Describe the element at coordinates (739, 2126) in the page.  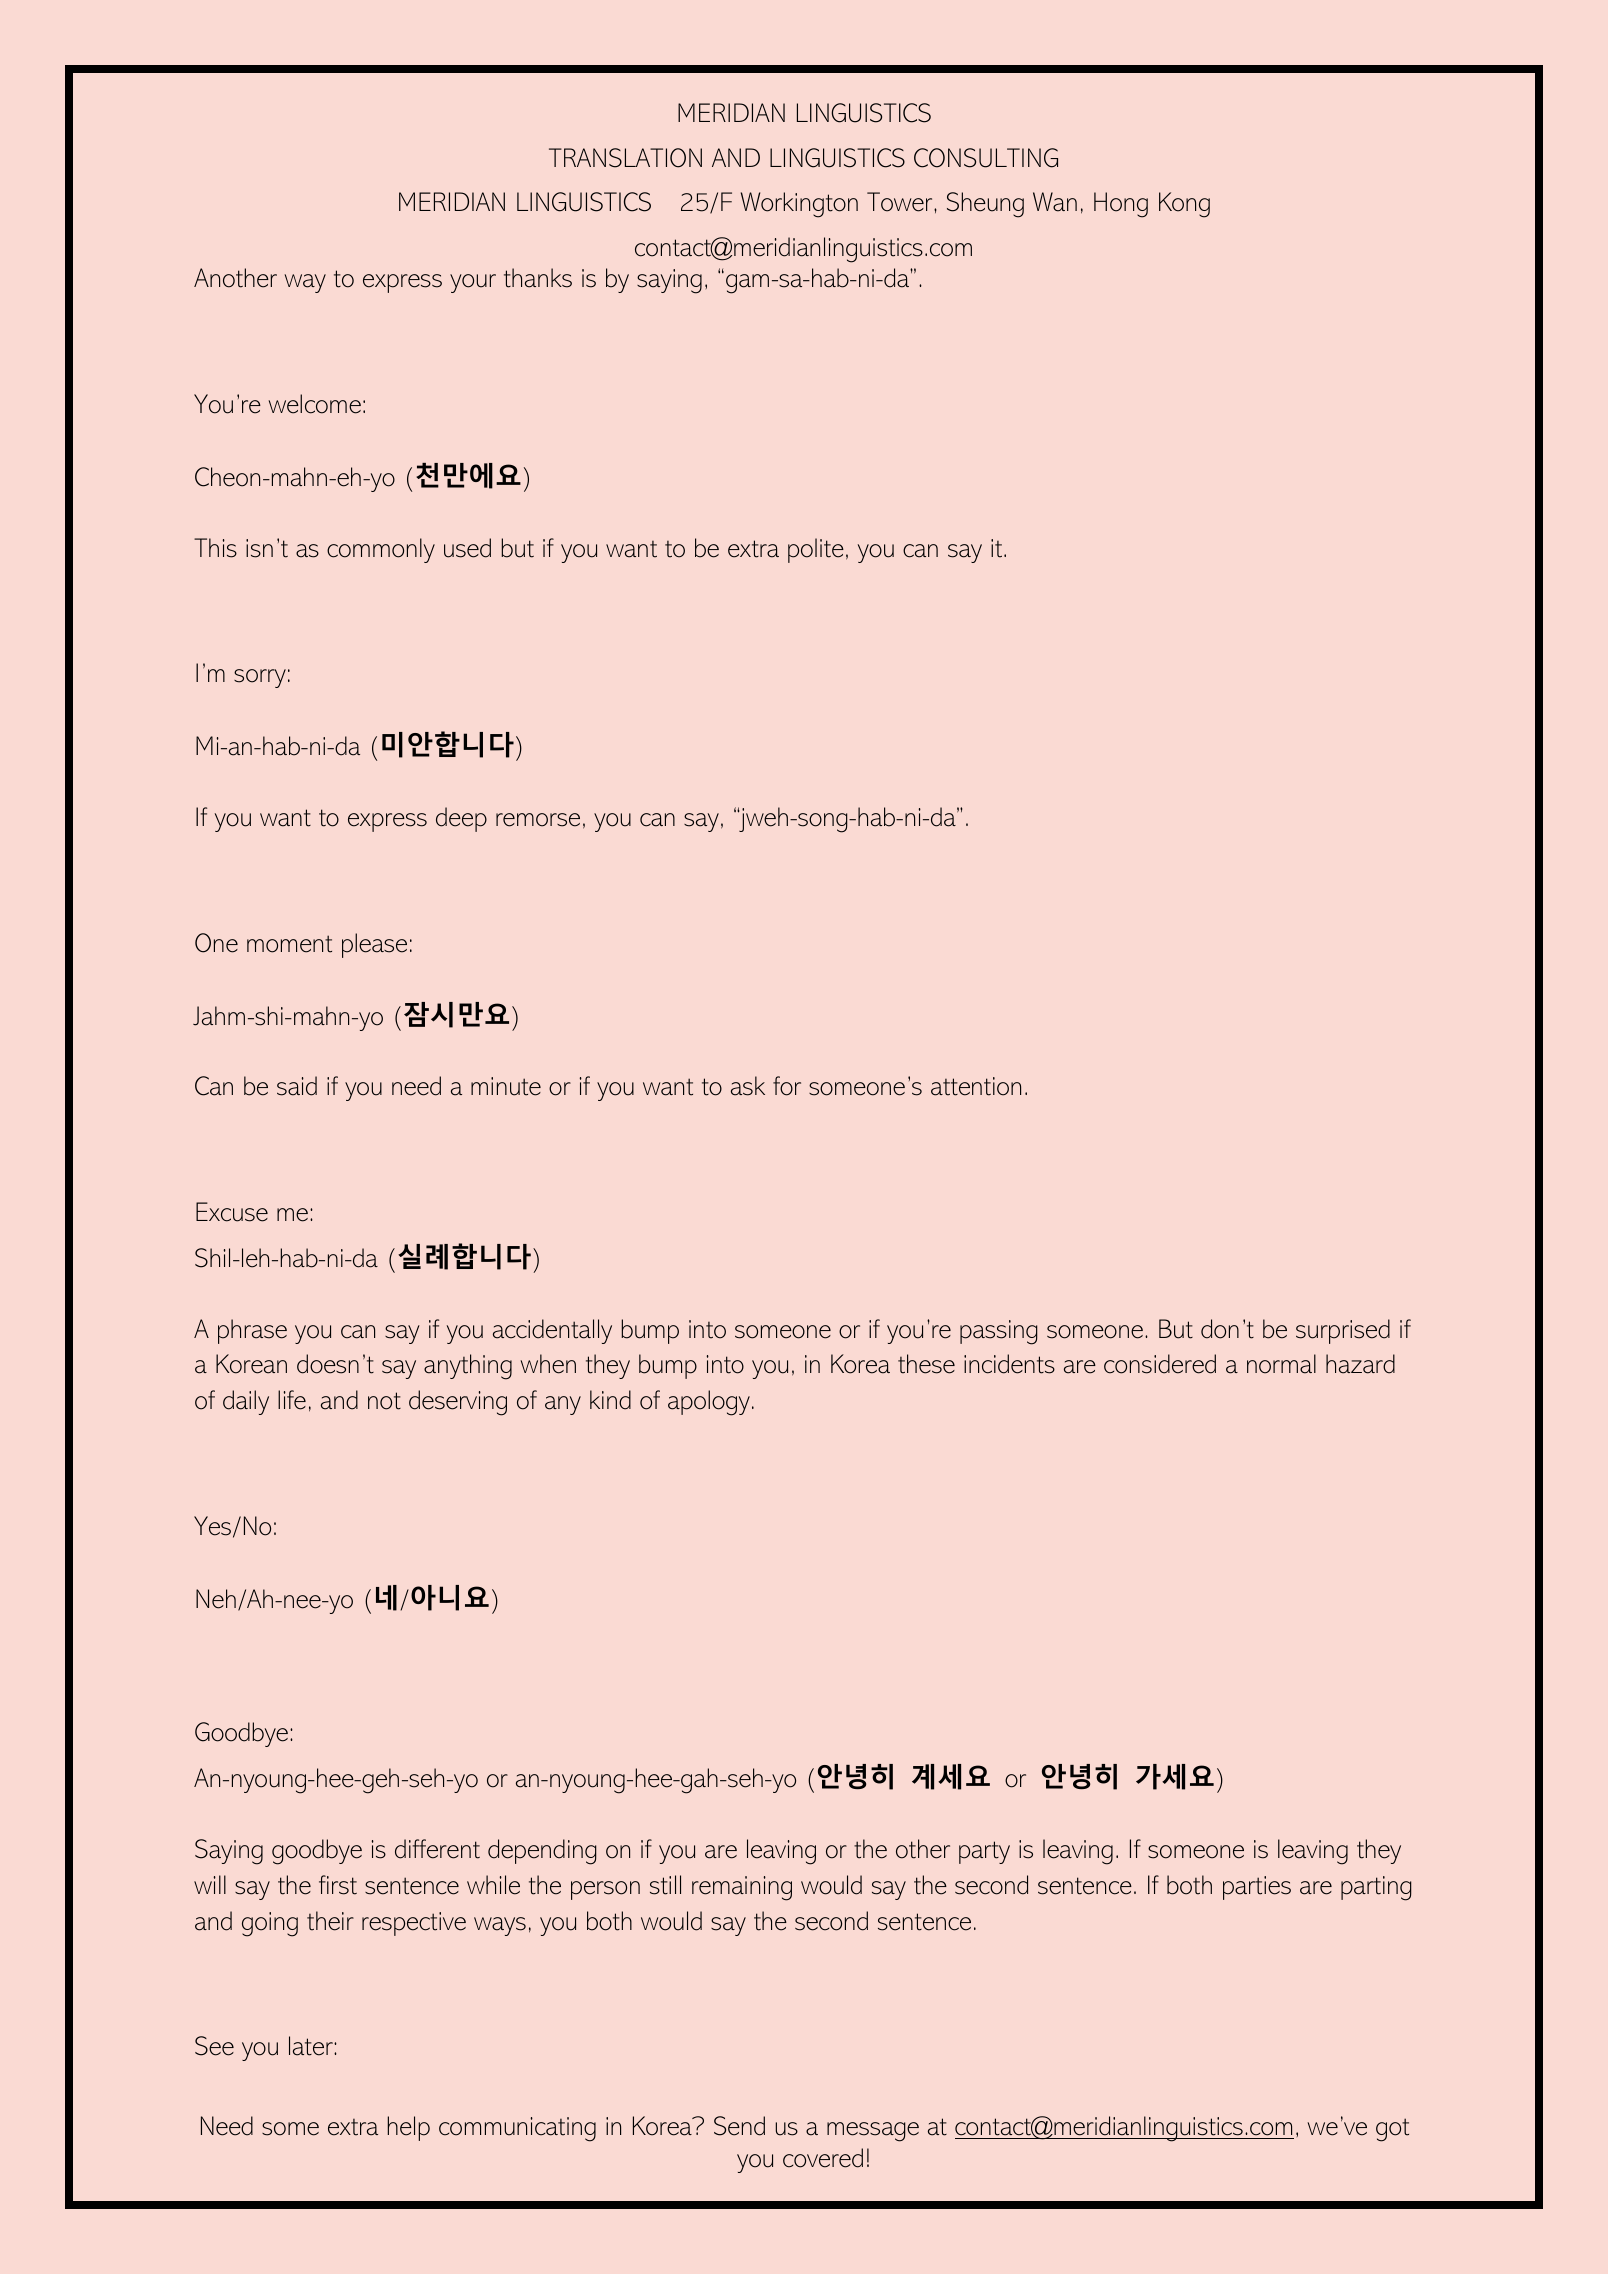
I see `Send` at that location.
